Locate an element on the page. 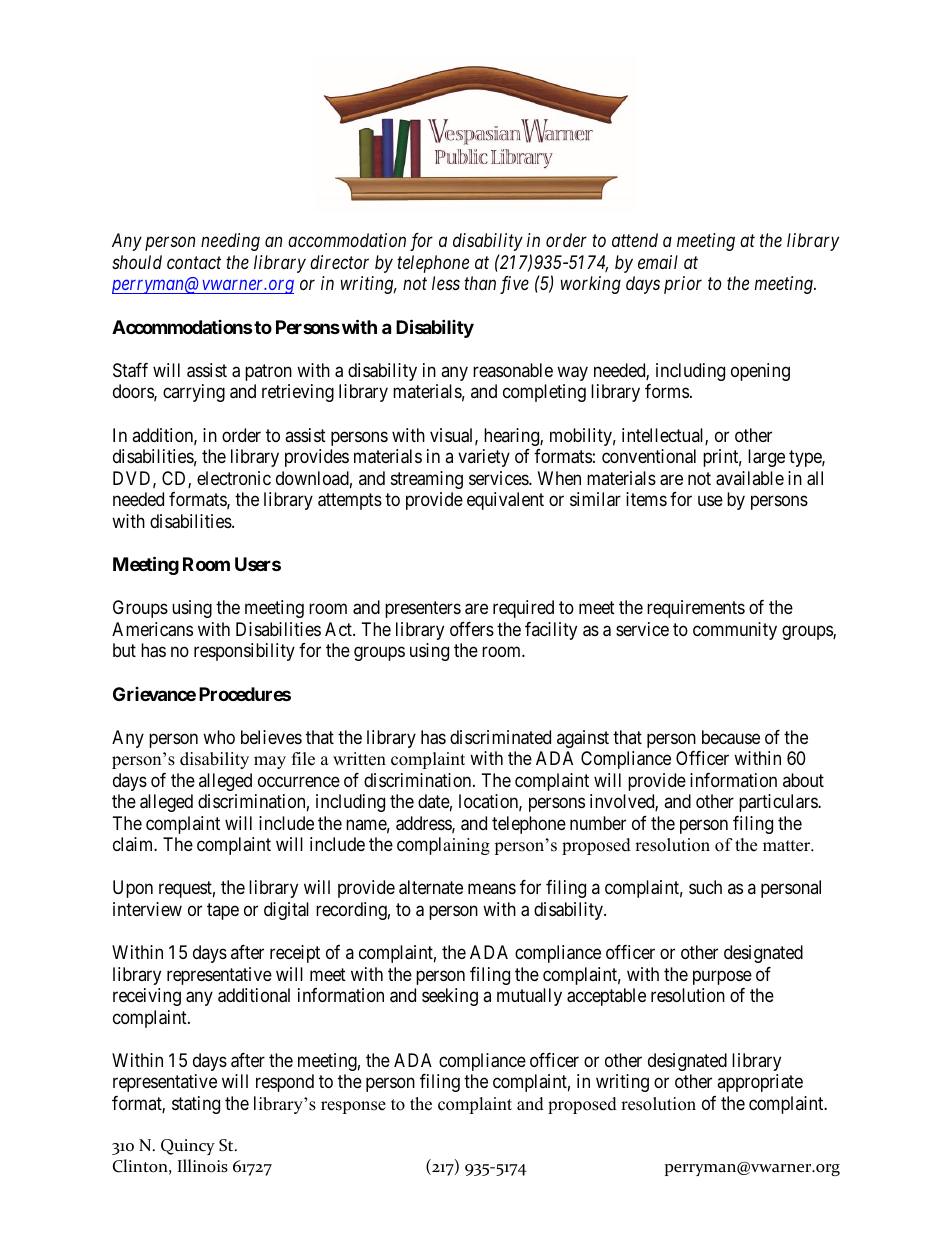 Image resolution: width=952 pixels, height=1233 pixels. tape is located at coordinates (223, 911).
